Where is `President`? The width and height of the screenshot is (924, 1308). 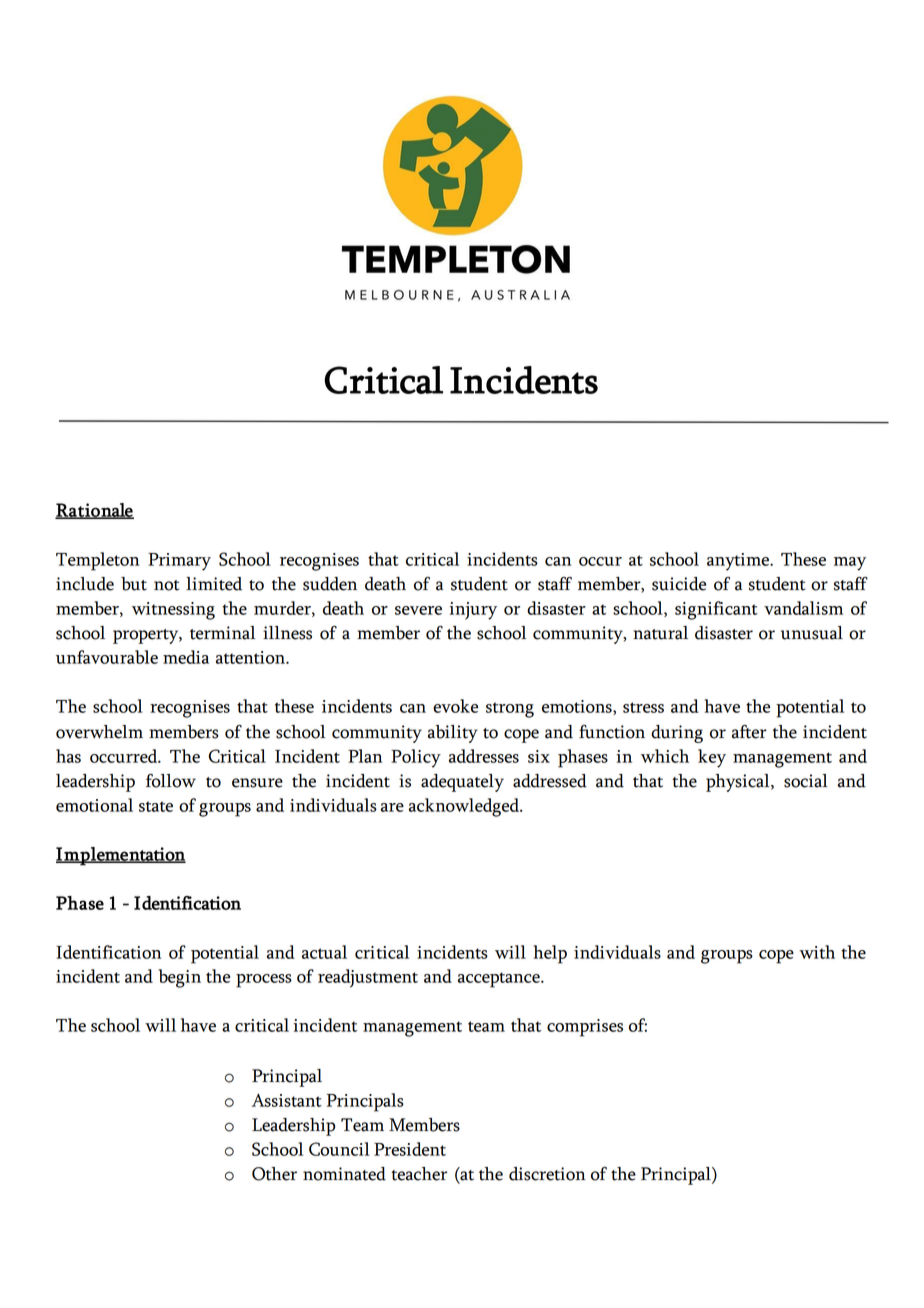
President is located at coordinates (410, 1149).
